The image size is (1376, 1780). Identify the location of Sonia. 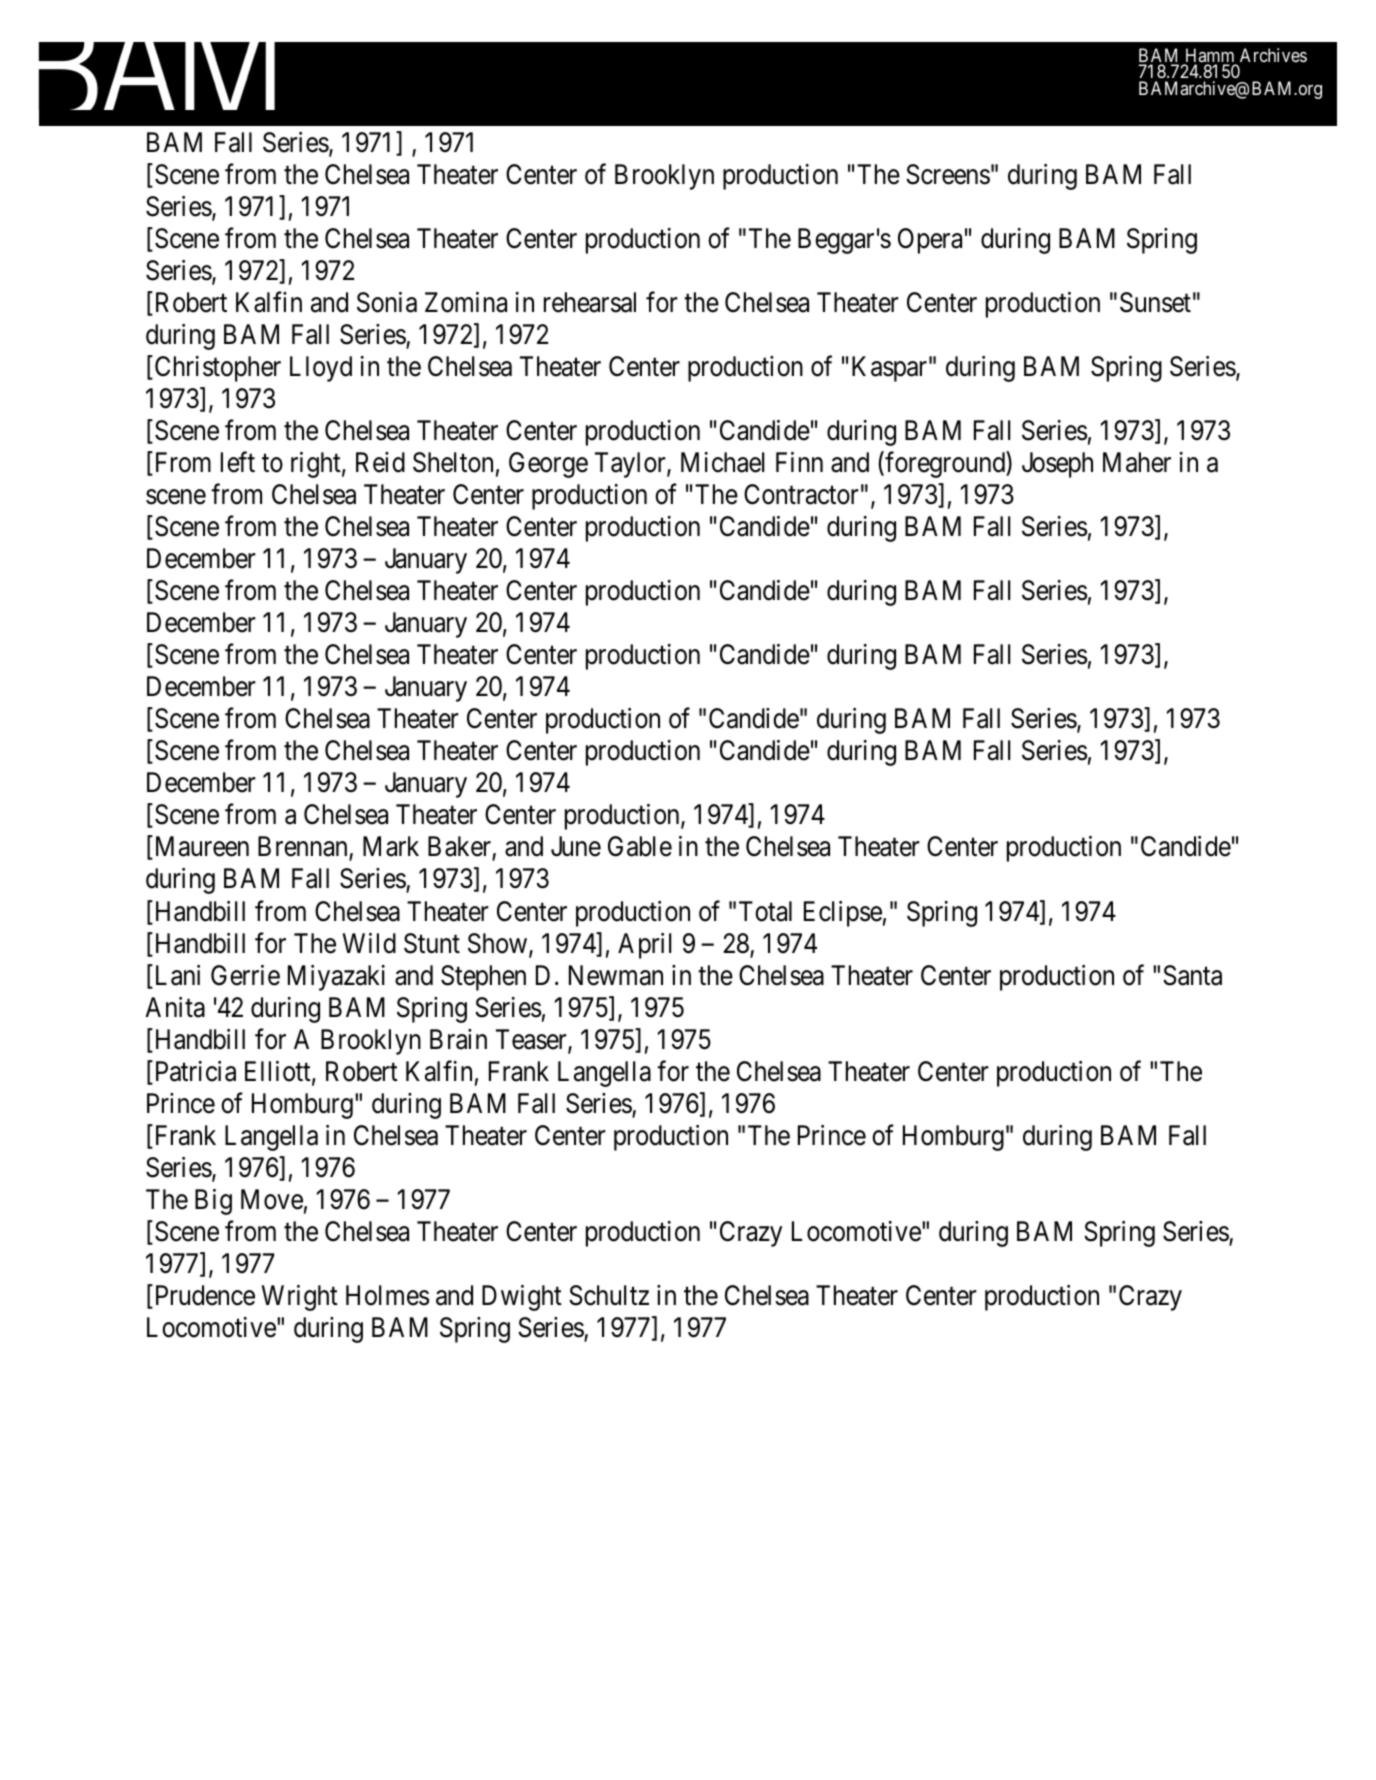
(387, 302).
